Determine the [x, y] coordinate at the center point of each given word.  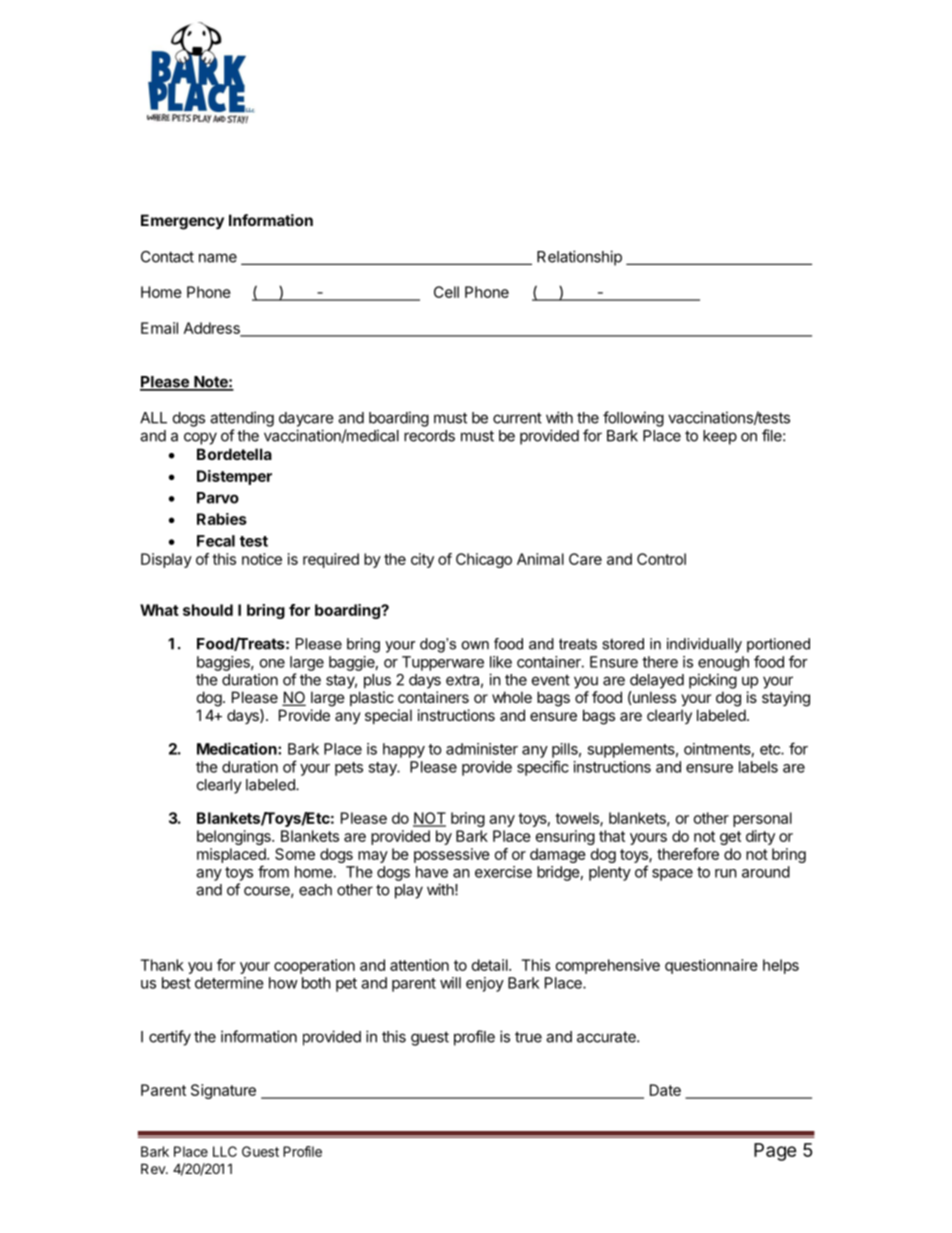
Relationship [579, 258]
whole [512, 697]
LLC [225, 1151]
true [528, 1037]
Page [775, 1152]
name [218, 258]
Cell [446, 292]
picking [713, 681]
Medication [238, 748]
